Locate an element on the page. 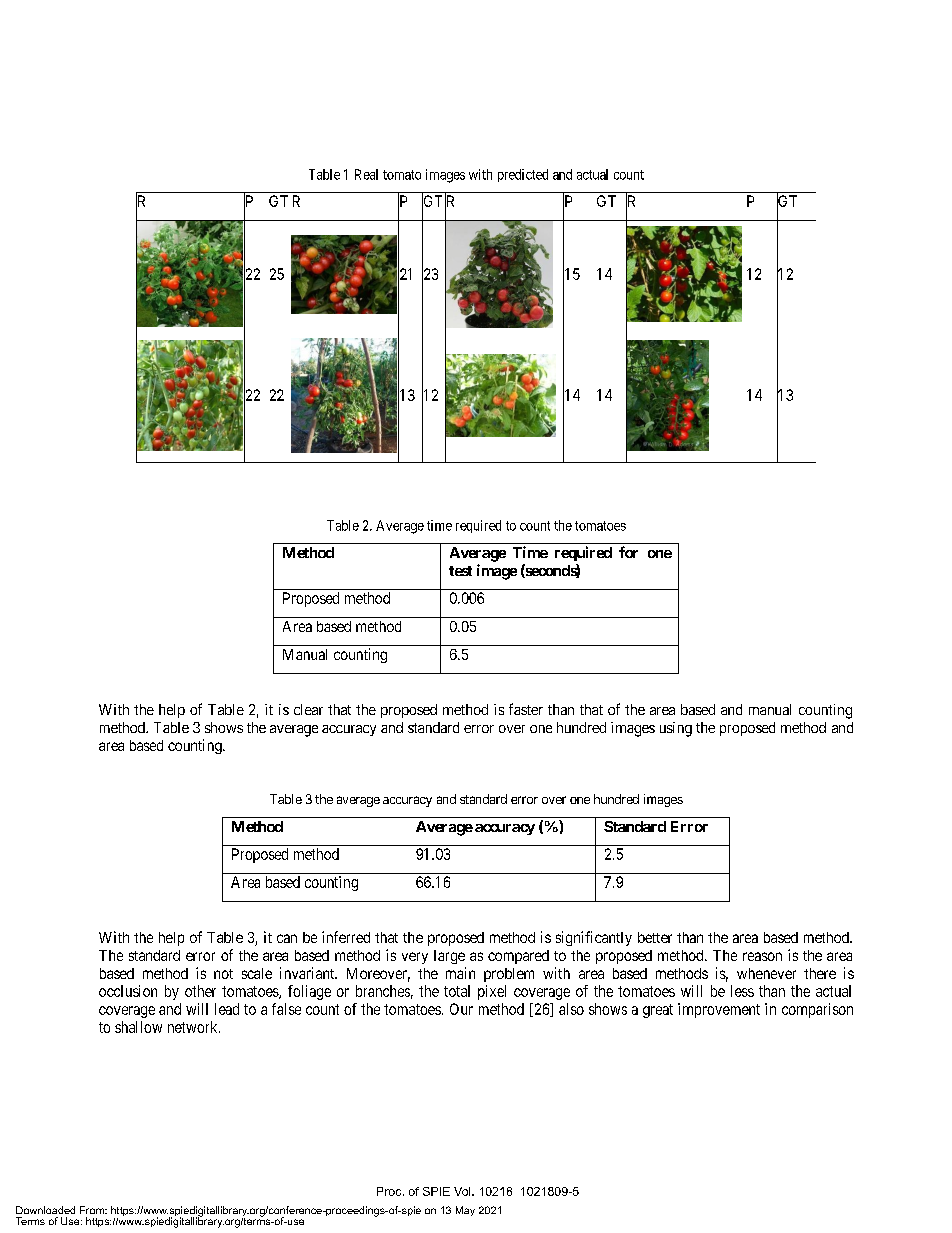 This image has height=1233, width=952. clear is located at coordinates (308, 709).
